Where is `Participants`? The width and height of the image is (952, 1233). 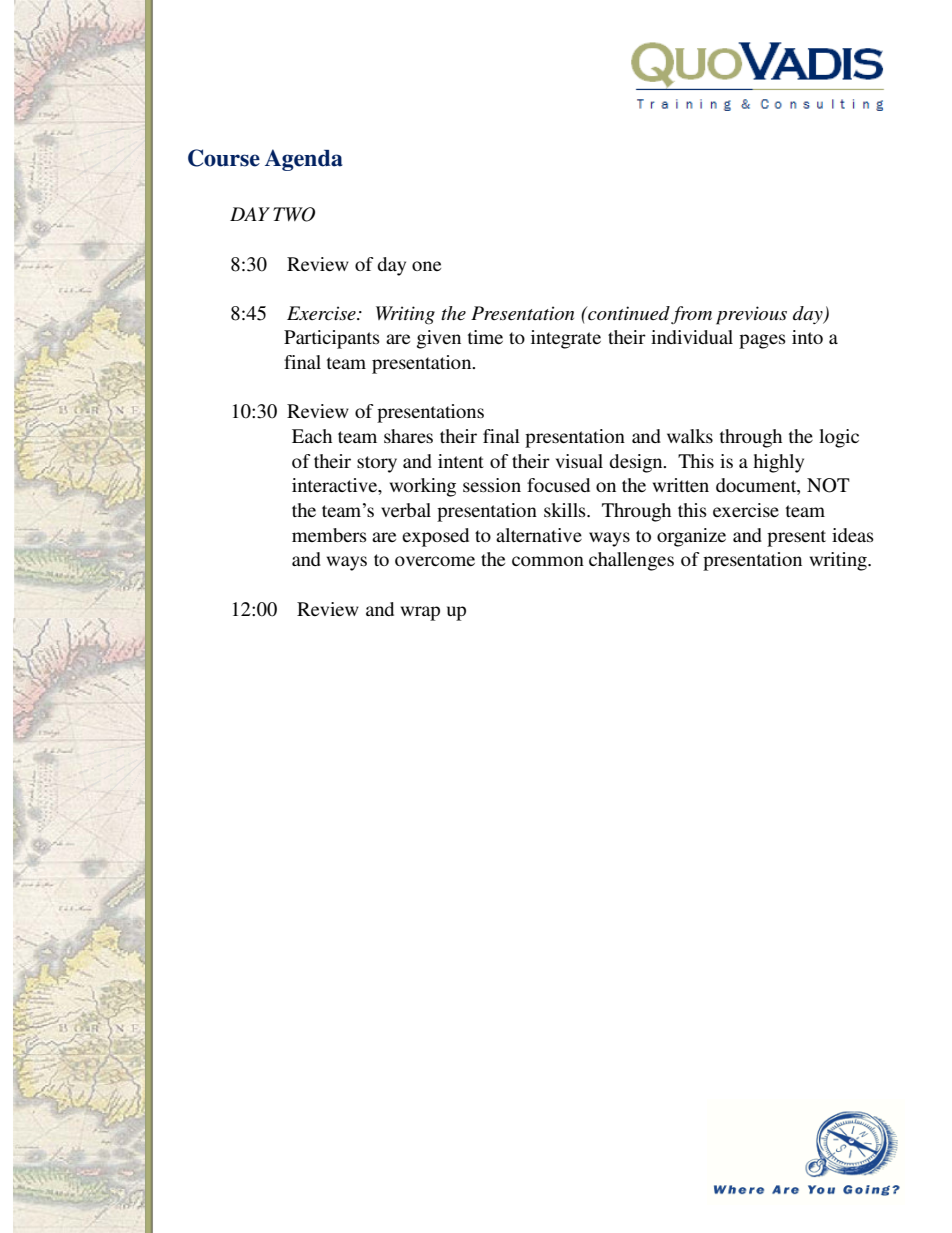
Participants is located at coordinates (332, 339).
